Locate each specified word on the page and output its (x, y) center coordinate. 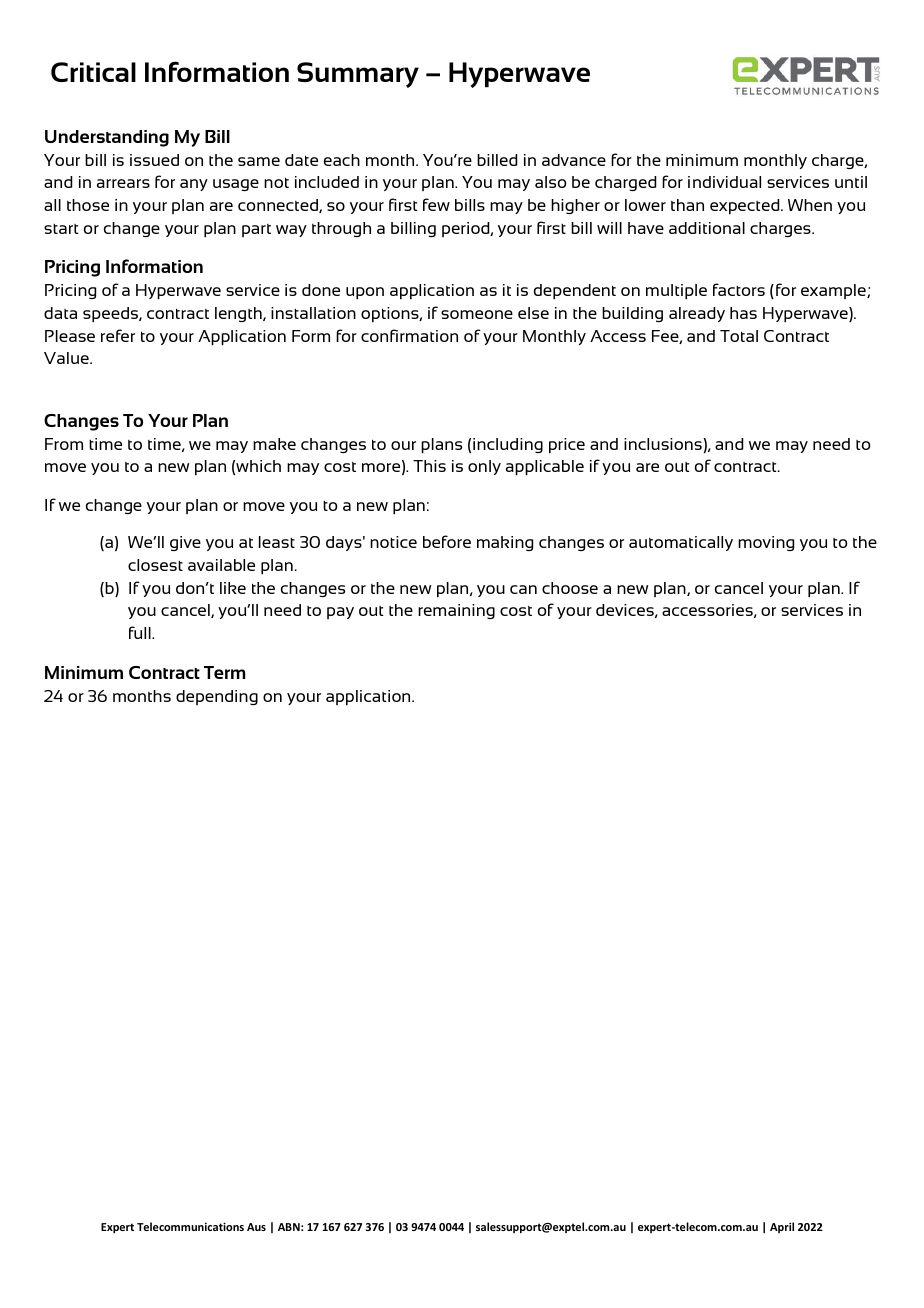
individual (724, 182)
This (429, 466)
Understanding (107, 138)
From (64, 444)
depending (217, 697)
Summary (358, 75)
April (782, 1227)
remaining (456, 611)
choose (570, 588)
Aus (256, 1227)
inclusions (664, 444)
